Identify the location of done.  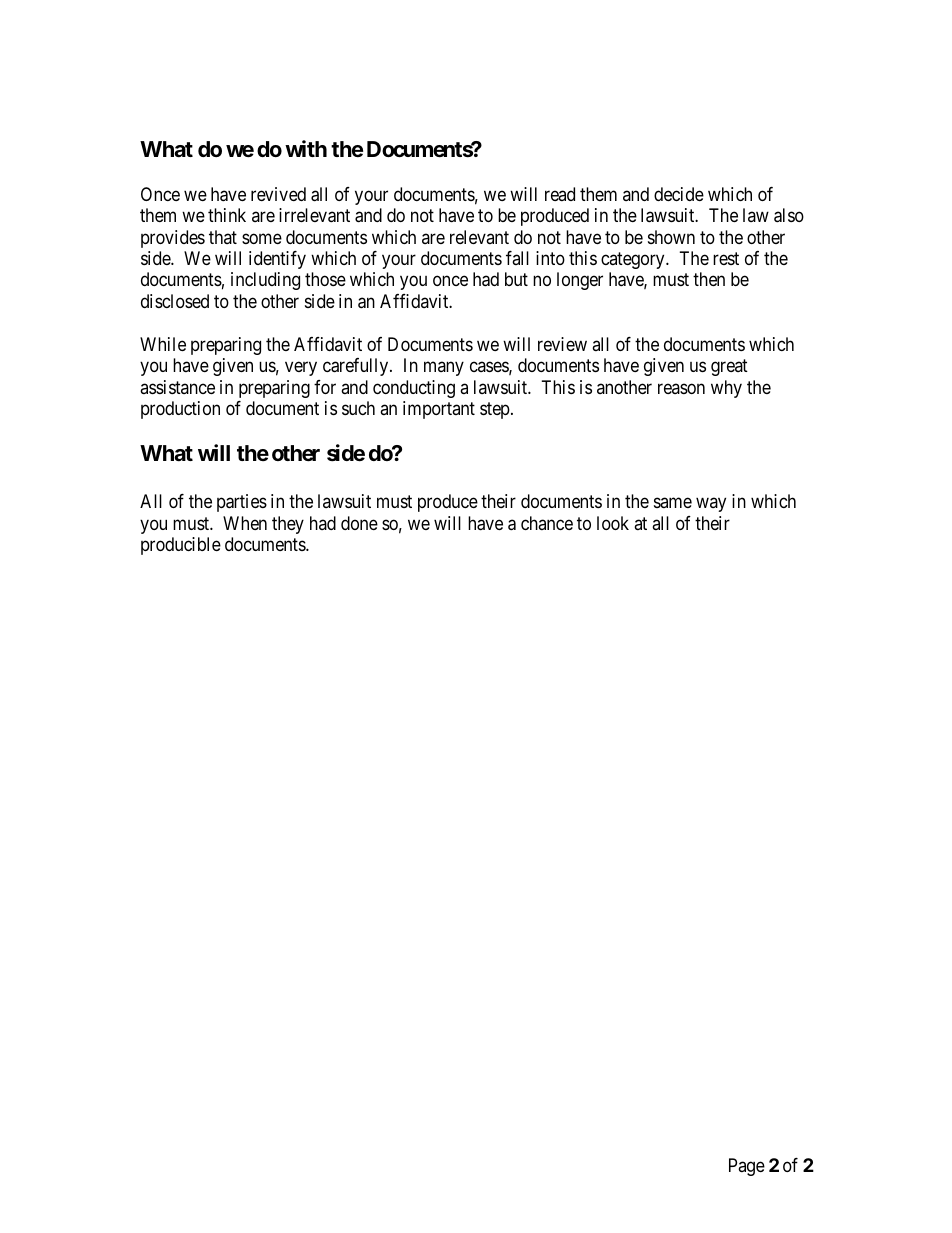
(359, 523).
